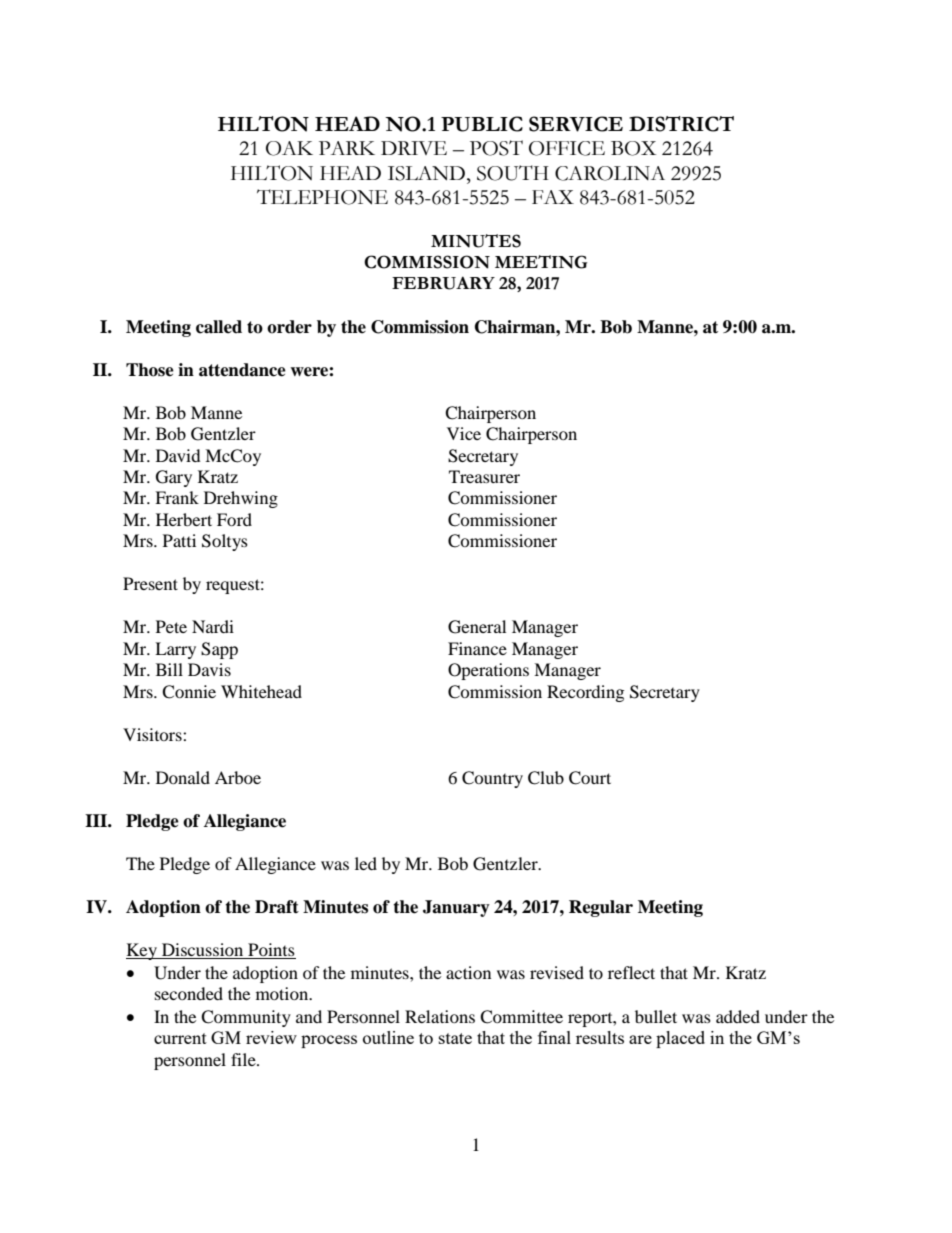  I want to click on DRIVE, so click(414, 148).
